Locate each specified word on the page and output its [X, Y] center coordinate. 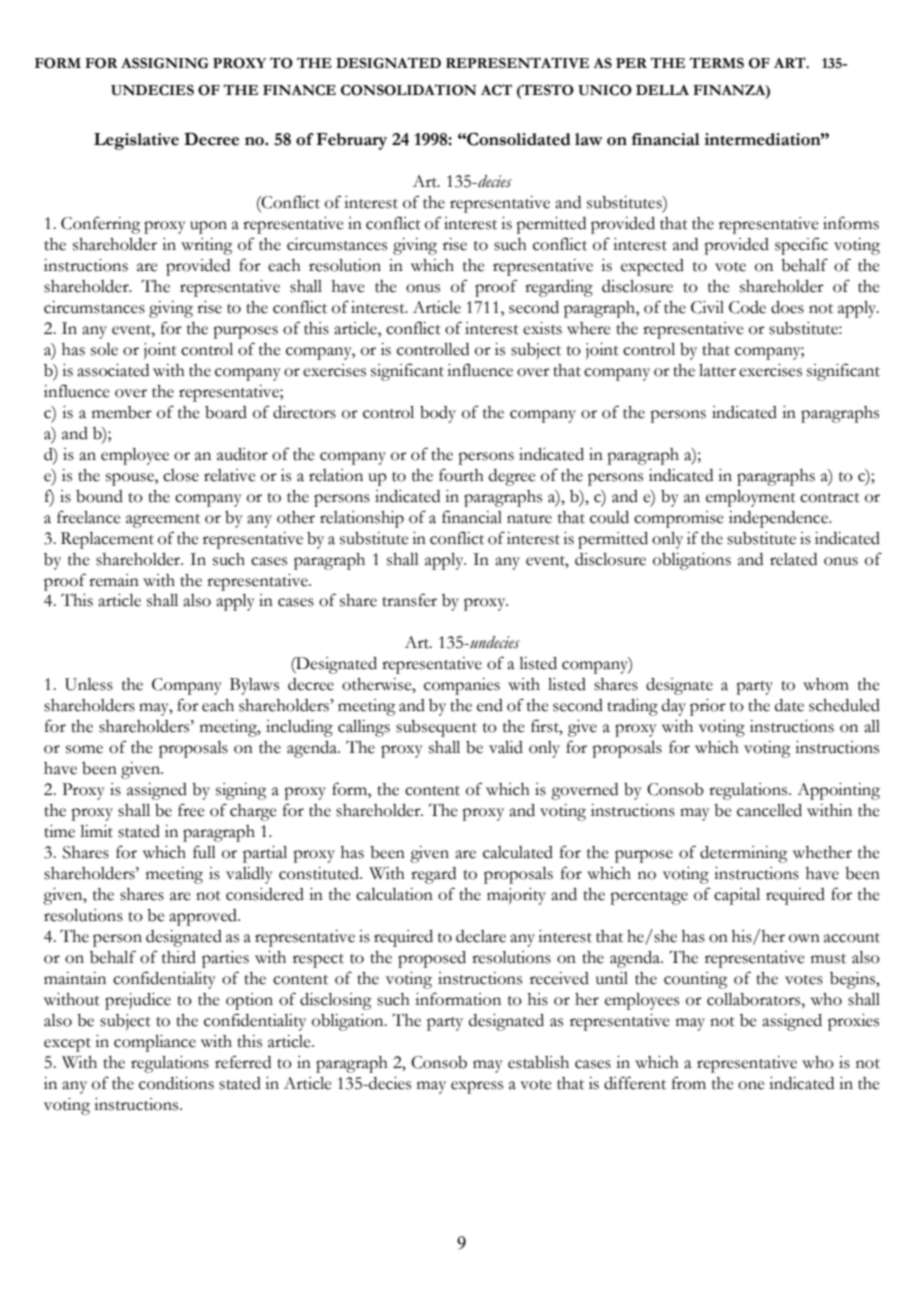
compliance [155, 1043]
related [793, 559]
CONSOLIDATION [409, 90]
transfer [409, 600]
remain [114, 580]
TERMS [716, 63]
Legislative [136, 141]
